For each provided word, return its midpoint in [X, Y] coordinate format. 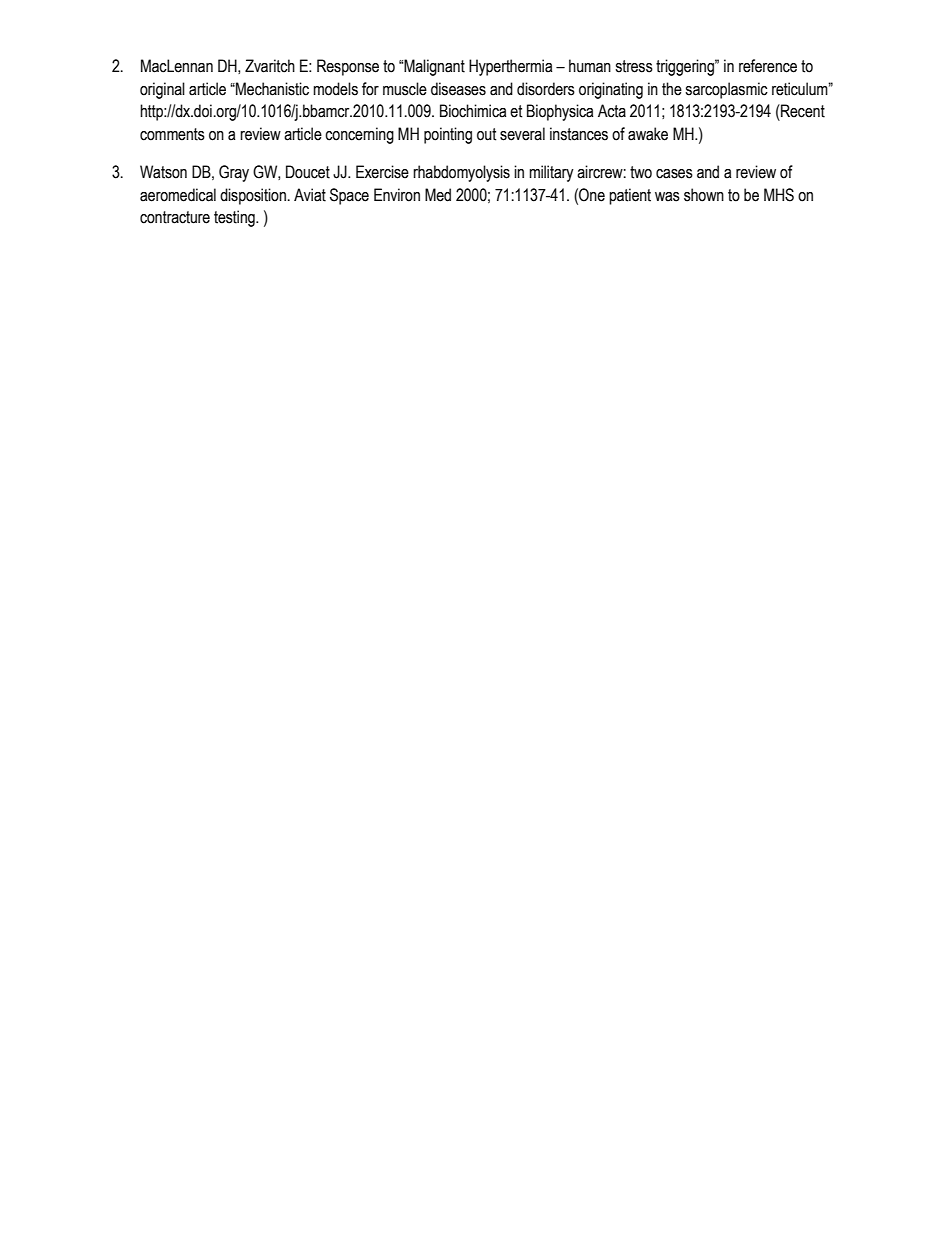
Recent [802, 111]
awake [648, 134]
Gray [234, 173]
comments [172, 134]
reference [768, 66]
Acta [612, 111]
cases [674, 174]
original [162, 90]
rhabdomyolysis [461, 173]
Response [348, 67]
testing [235, 218]
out [487, 134]
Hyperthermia [510, 67]
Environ [397, 195]
